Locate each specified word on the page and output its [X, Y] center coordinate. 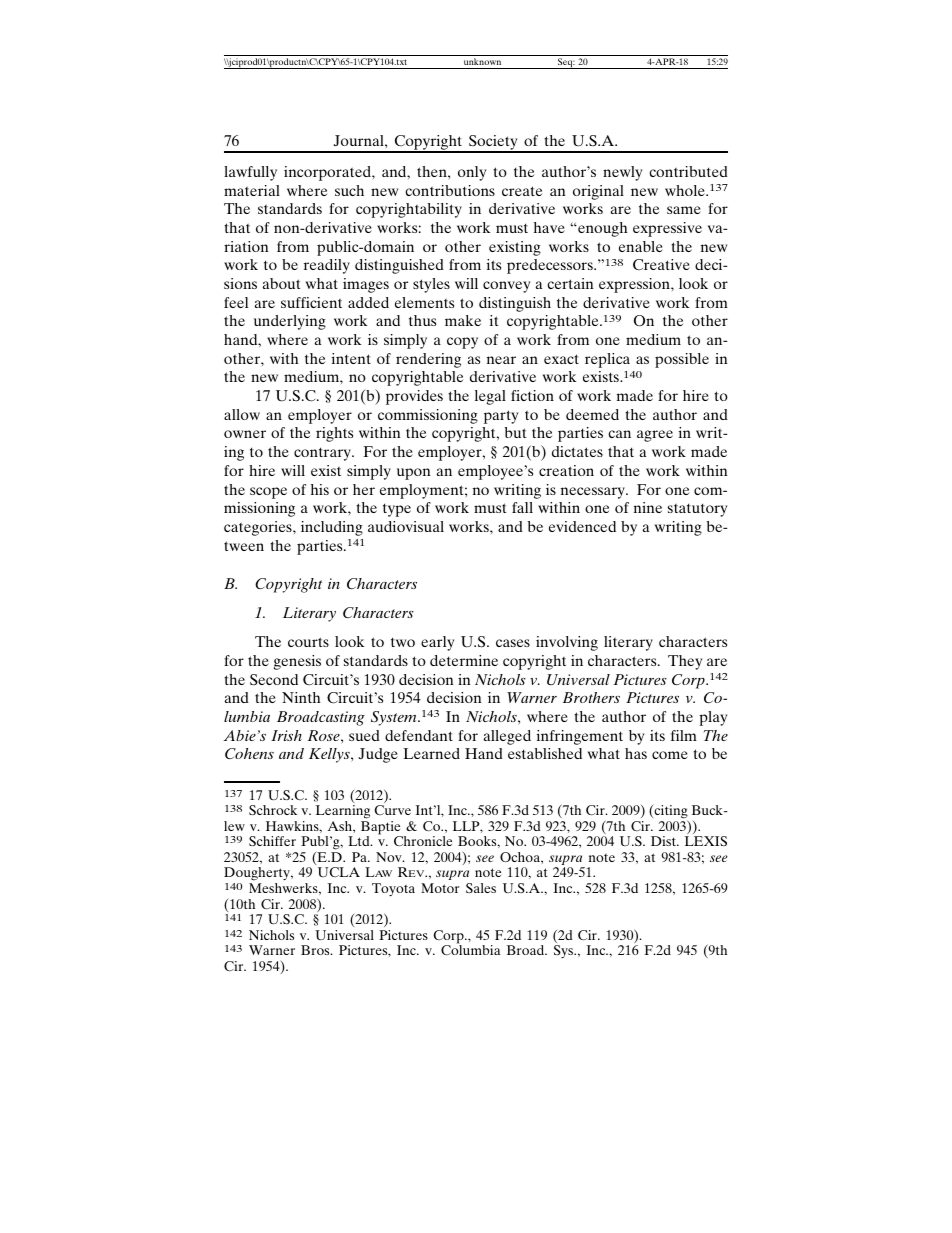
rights [334, 434]
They [685, 662]
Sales [481, 888]
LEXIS [706, 841]
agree [655, 436]
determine [464, 660]
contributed [688, 171]
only [472, 173]
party [501, 417]
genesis [297, 662]
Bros [316, 950]
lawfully [250, 173]
